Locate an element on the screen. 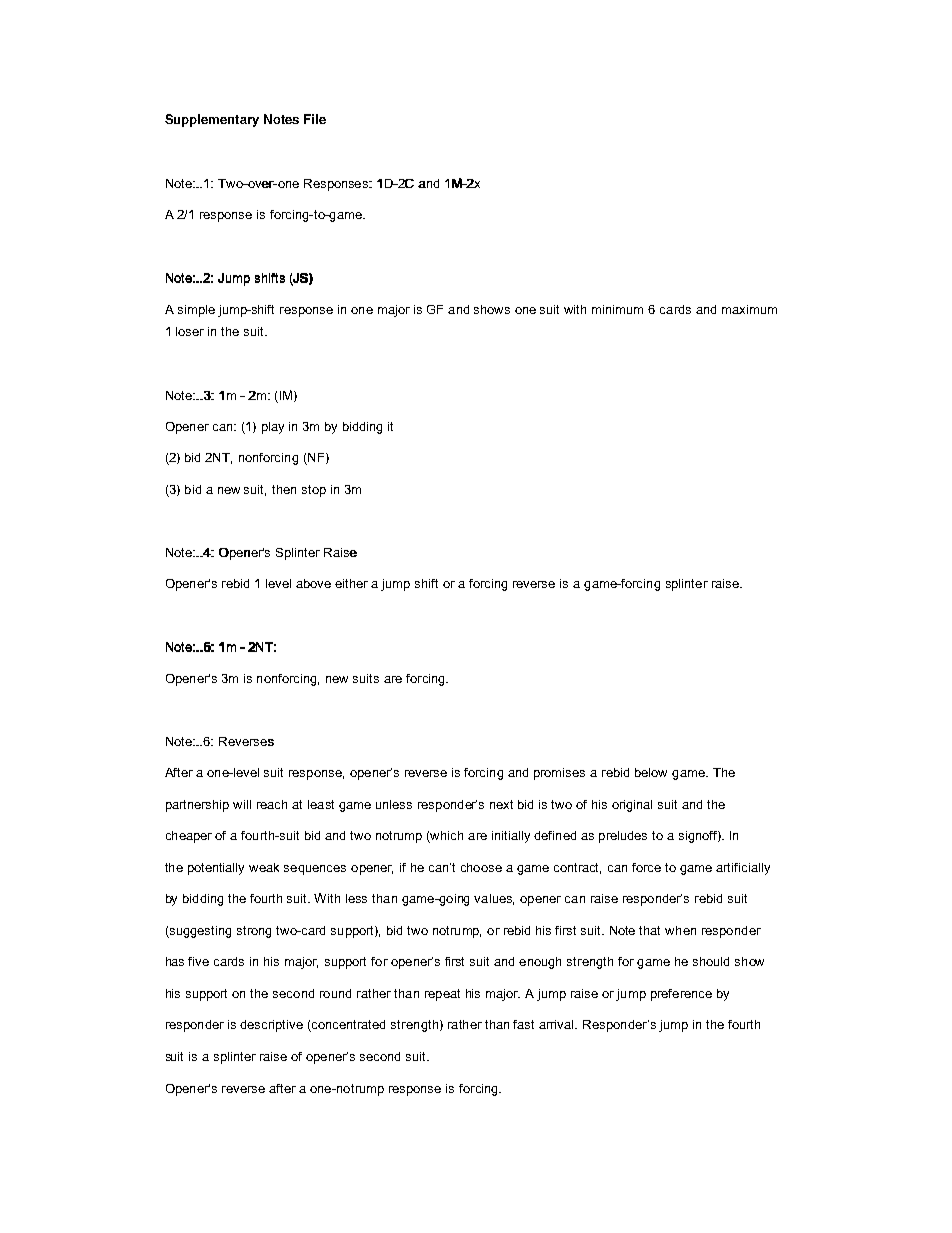  next is located at coordinates (501, 804).
